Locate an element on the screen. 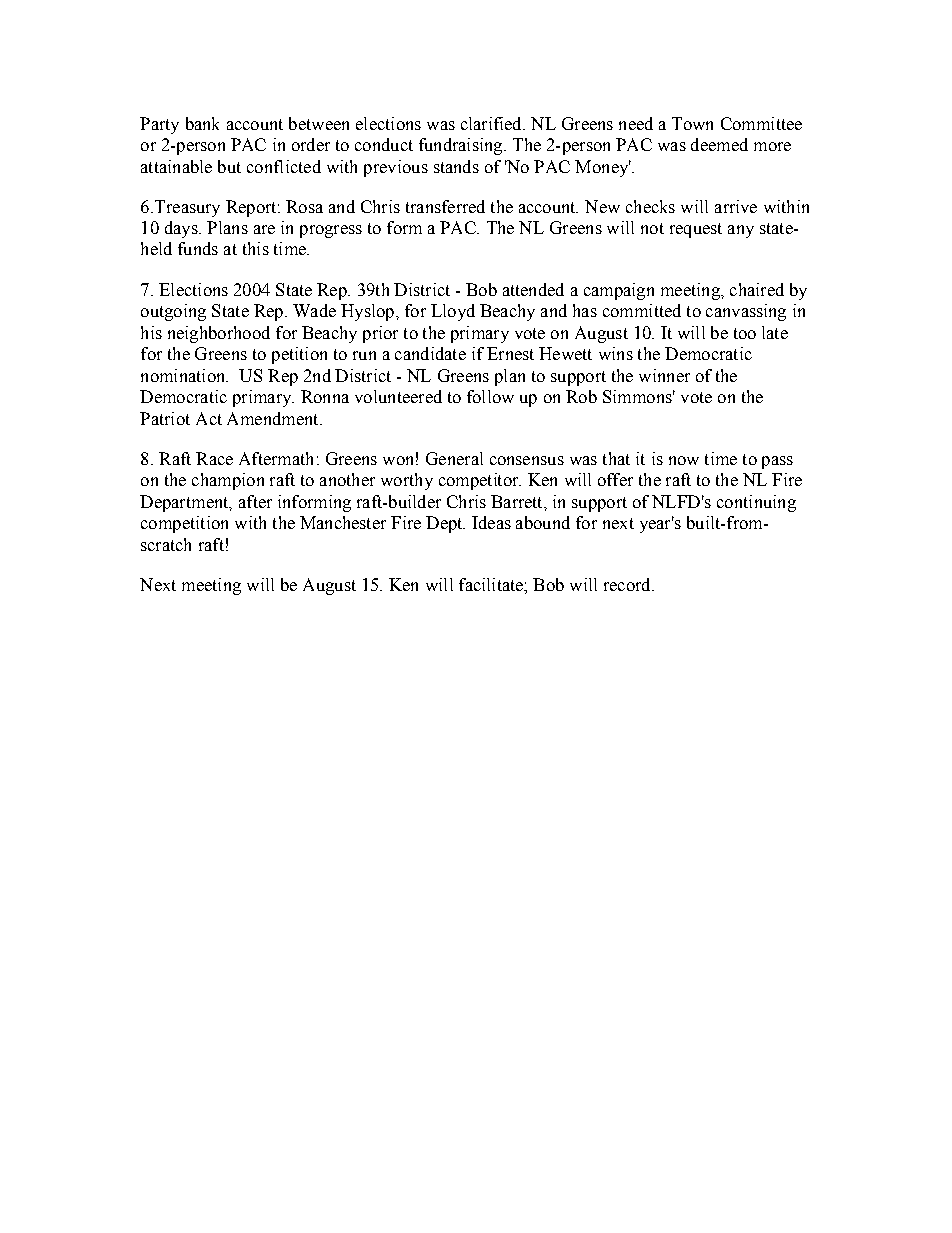  Manchester is located at coordinates (343, 522).
